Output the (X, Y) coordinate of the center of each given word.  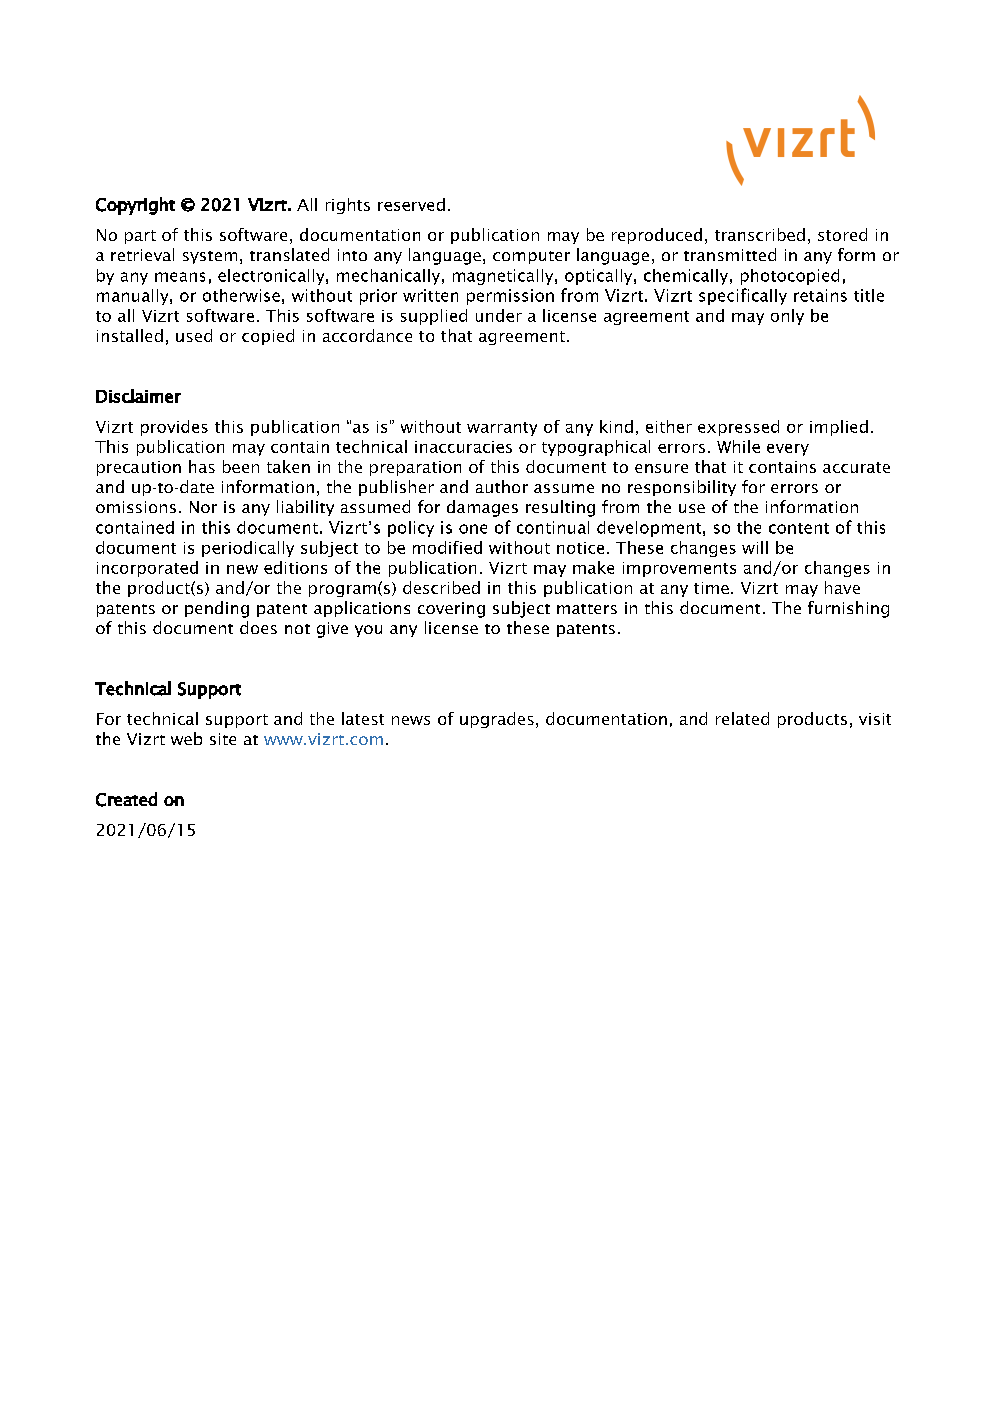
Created (126, 799)
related (742, 718)
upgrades (497, 720)
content (799, 528)
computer (531, 257)
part (140, 237)
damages (482, 508)
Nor (203, 507)
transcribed (760, 234)
